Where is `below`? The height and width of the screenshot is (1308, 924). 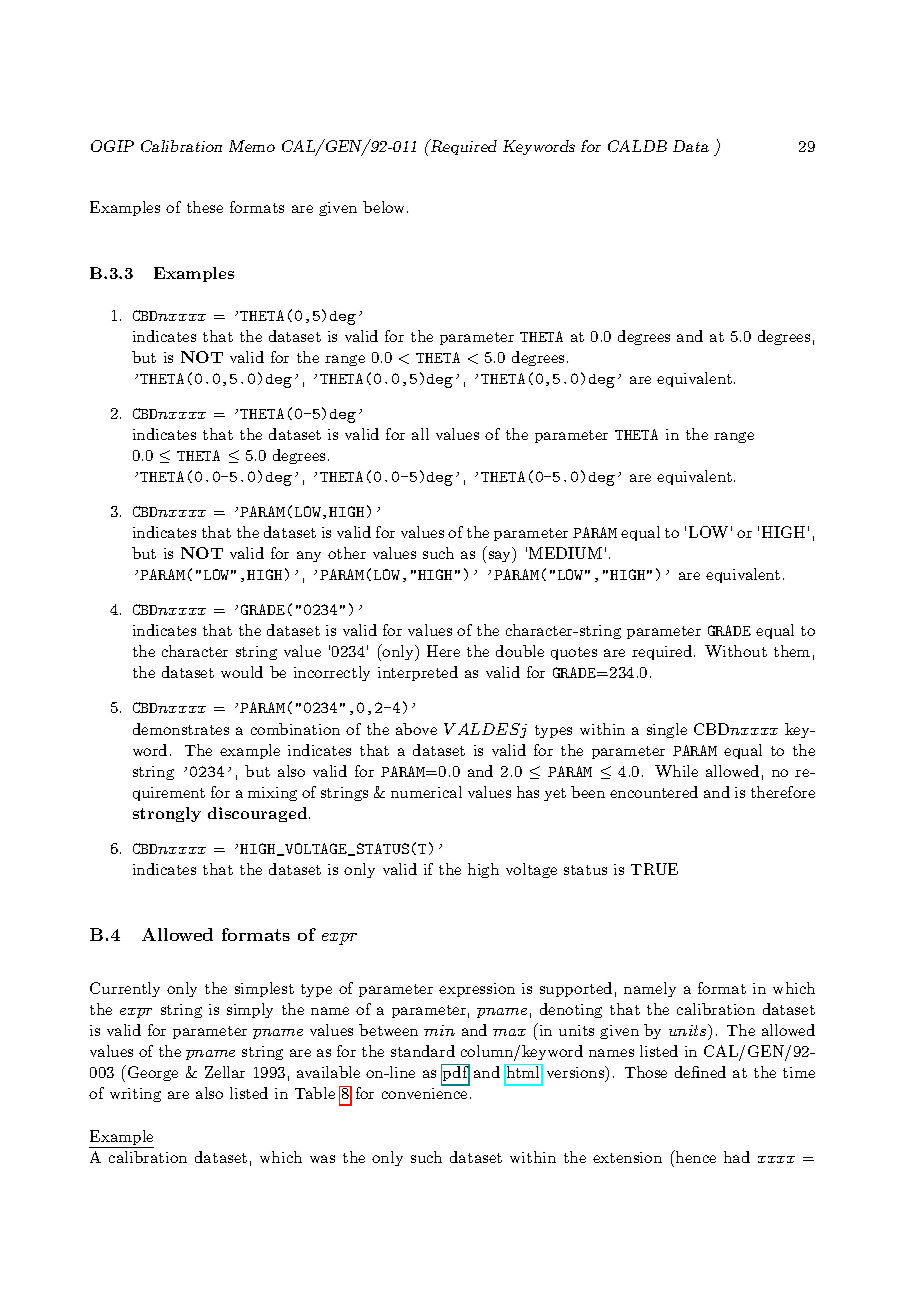 below is located at coordinates (385, 207).
